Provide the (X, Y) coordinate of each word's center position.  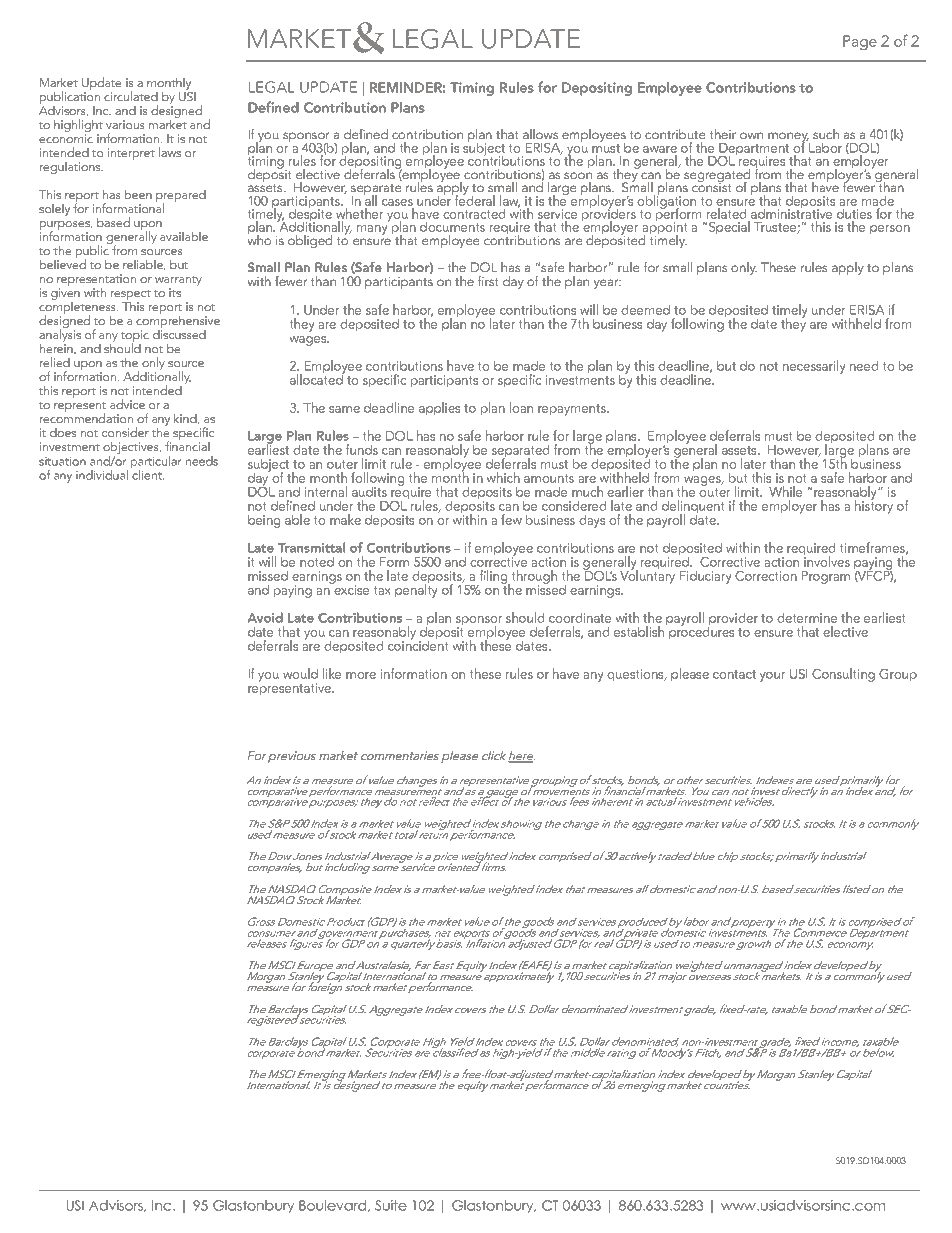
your (772, 677)
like (332, 673)
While (785, 491)
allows (540, 134)
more (361, 675)
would (300, 673)
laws (170, 152)
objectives (132, 449)
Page (860, 42)
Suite (391, 1205)
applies (439, 409)
